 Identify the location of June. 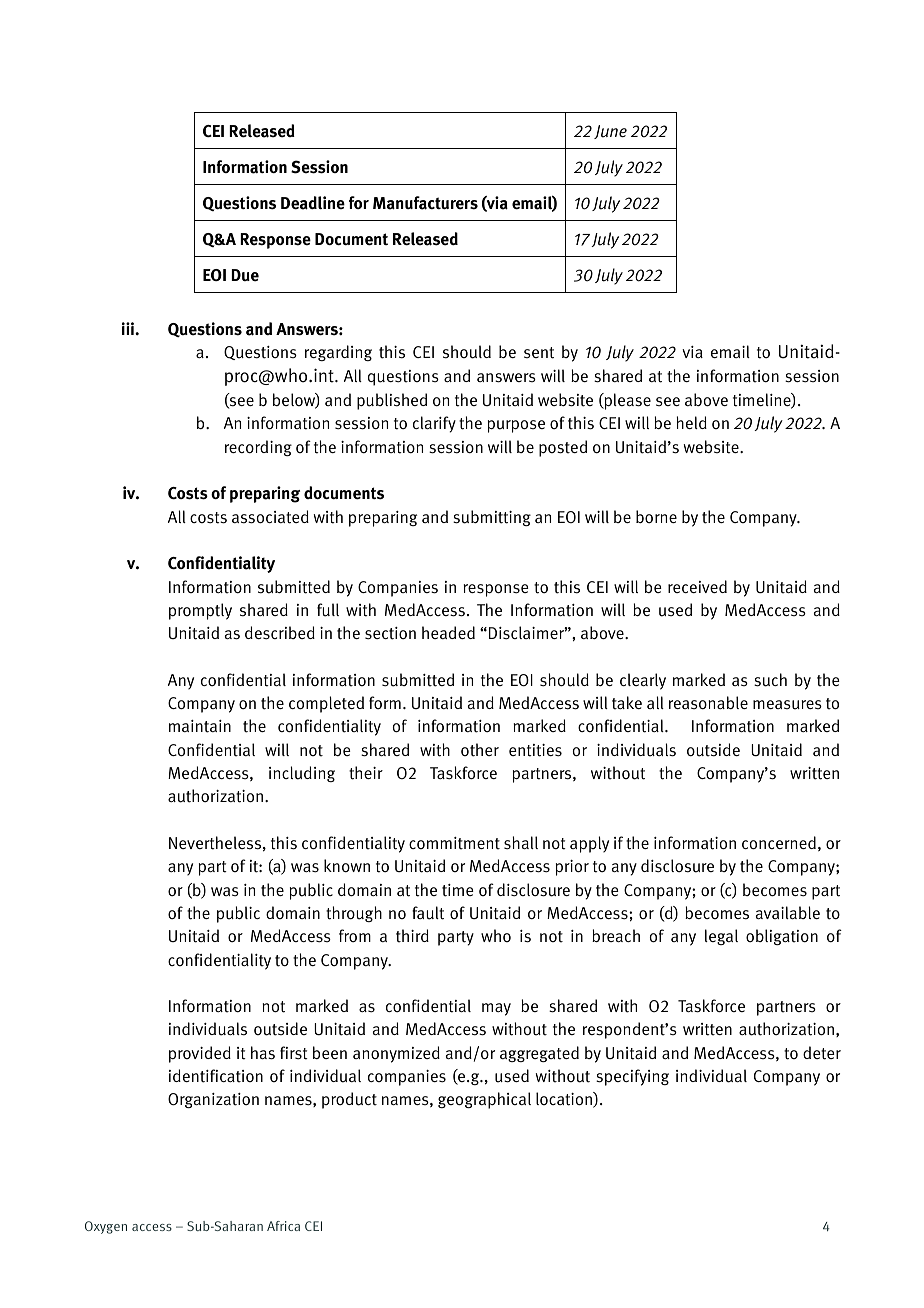
(610, 132).
